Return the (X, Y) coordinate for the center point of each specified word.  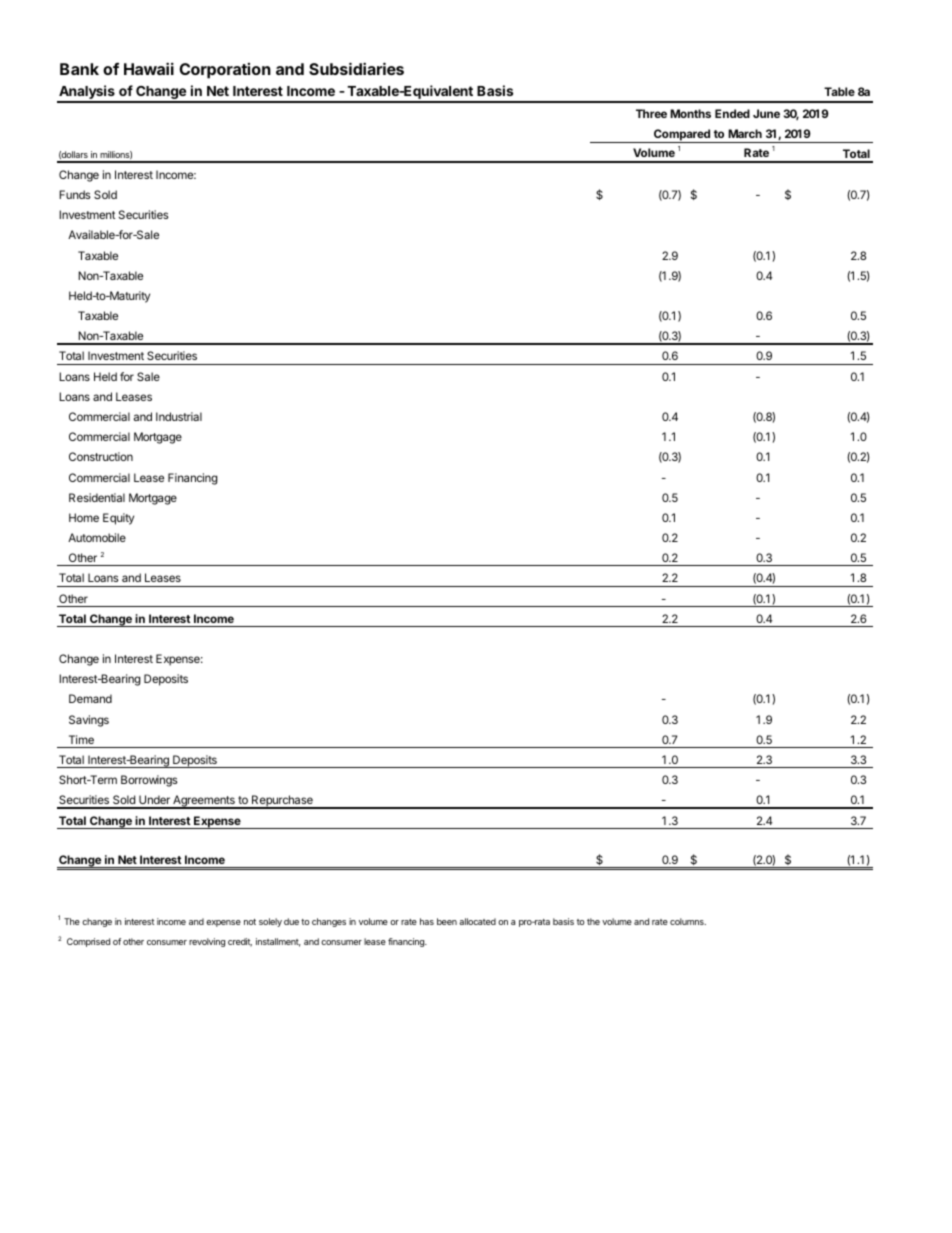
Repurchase (282, 802)
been (447, 921)
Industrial (179, 416)
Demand (90, 698)
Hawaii (149, 68)
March (745, 133)
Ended (732, 113)
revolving (207, 942)
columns (688, 921)
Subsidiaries (356, 68)
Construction (101, 456)
